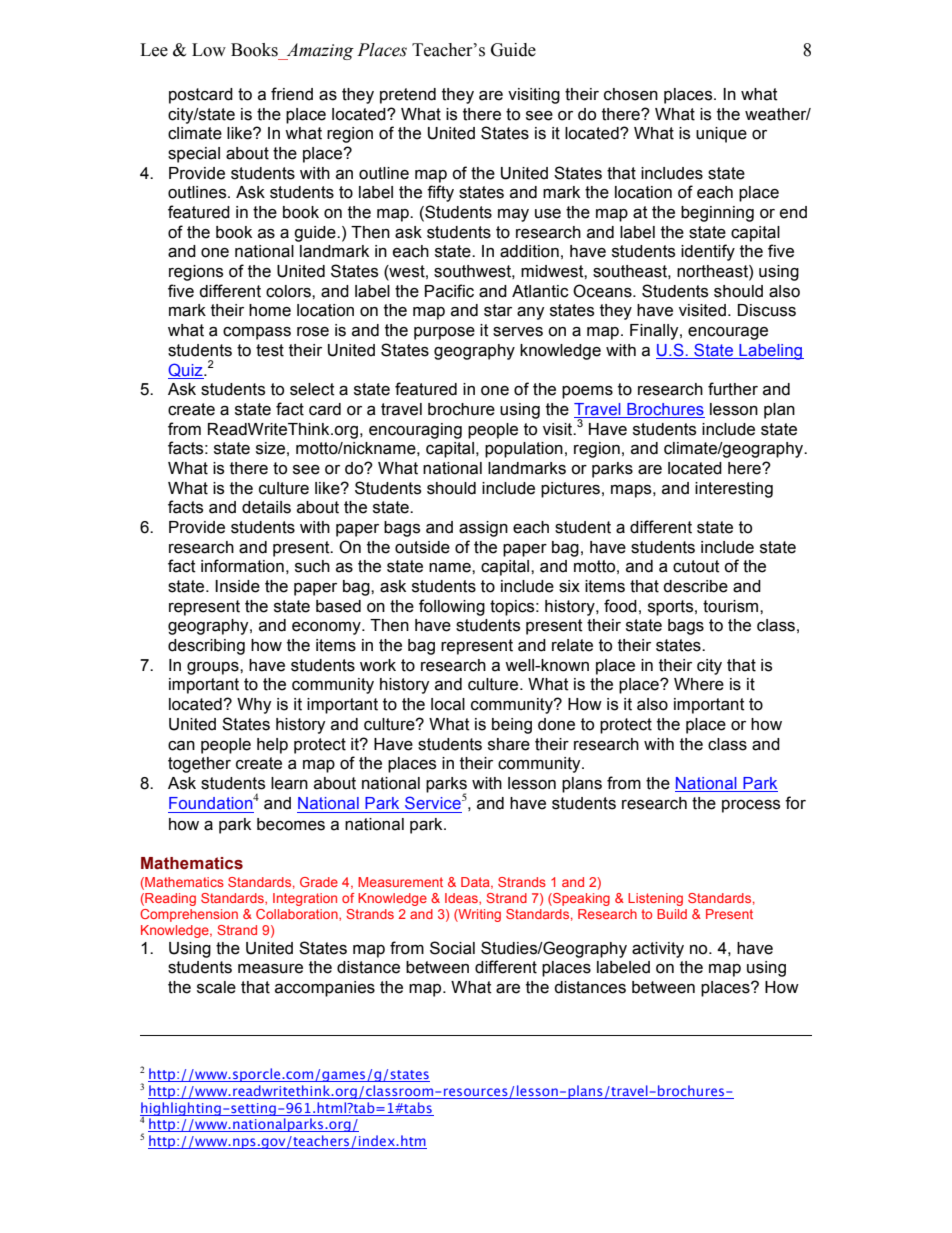  What do you see at coordinates (216, 987) in the screenshot?
I see `scale` at bounding box center [216, 987].
